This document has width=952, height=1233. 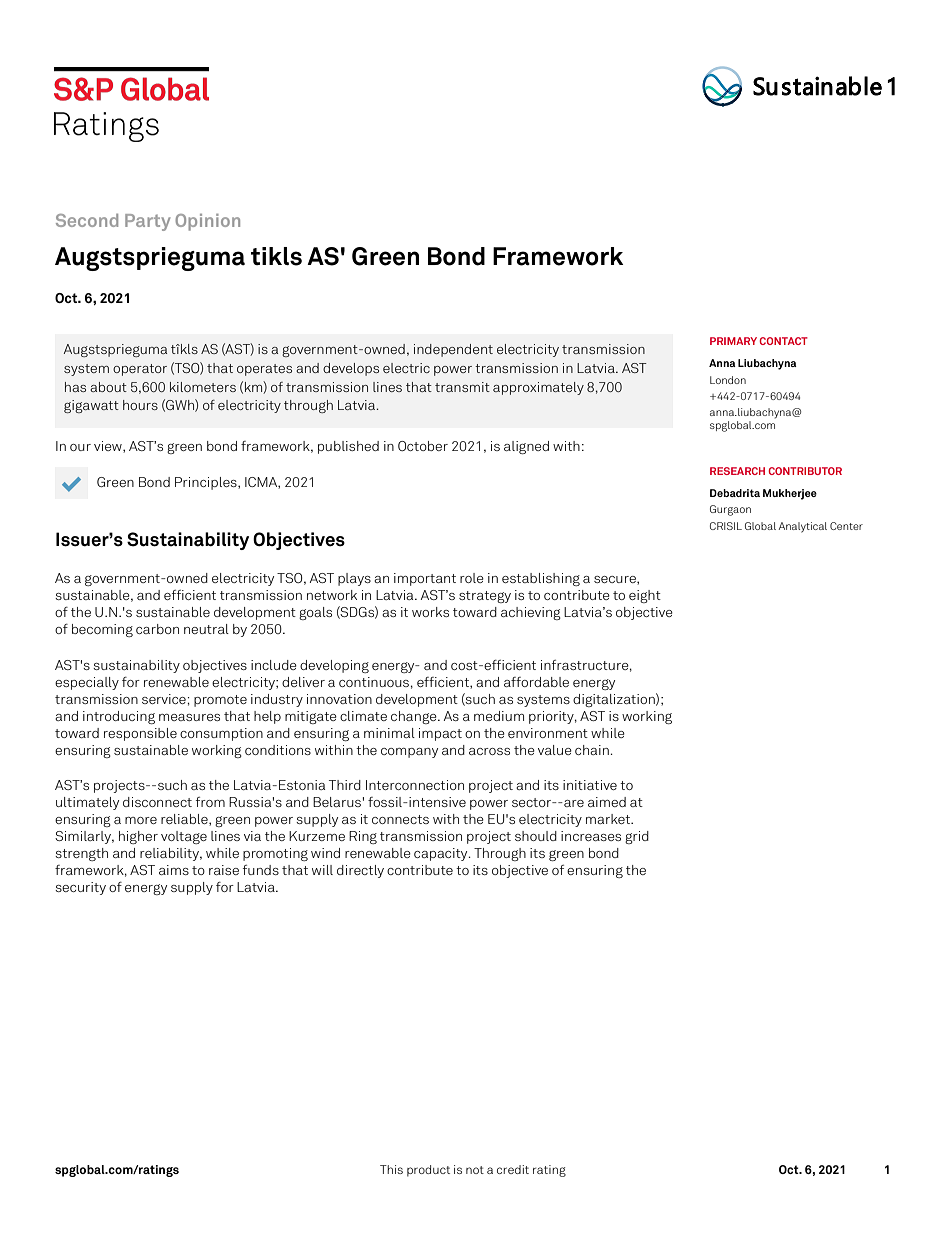 I want to click on Party, so click(x=148, y=222).
